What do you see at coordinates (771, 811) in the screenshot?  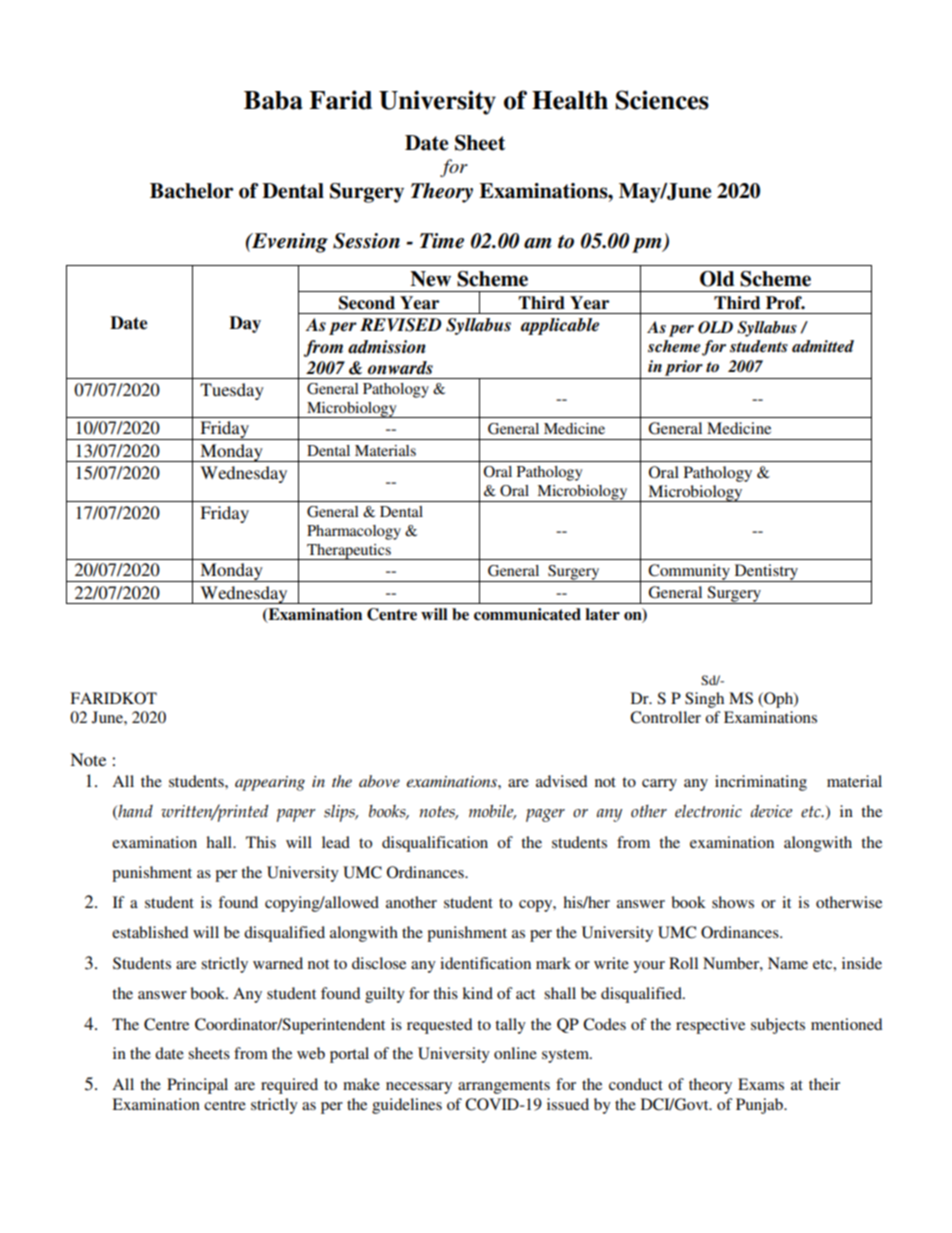 I see `device` at bounding box center [771, 811].
